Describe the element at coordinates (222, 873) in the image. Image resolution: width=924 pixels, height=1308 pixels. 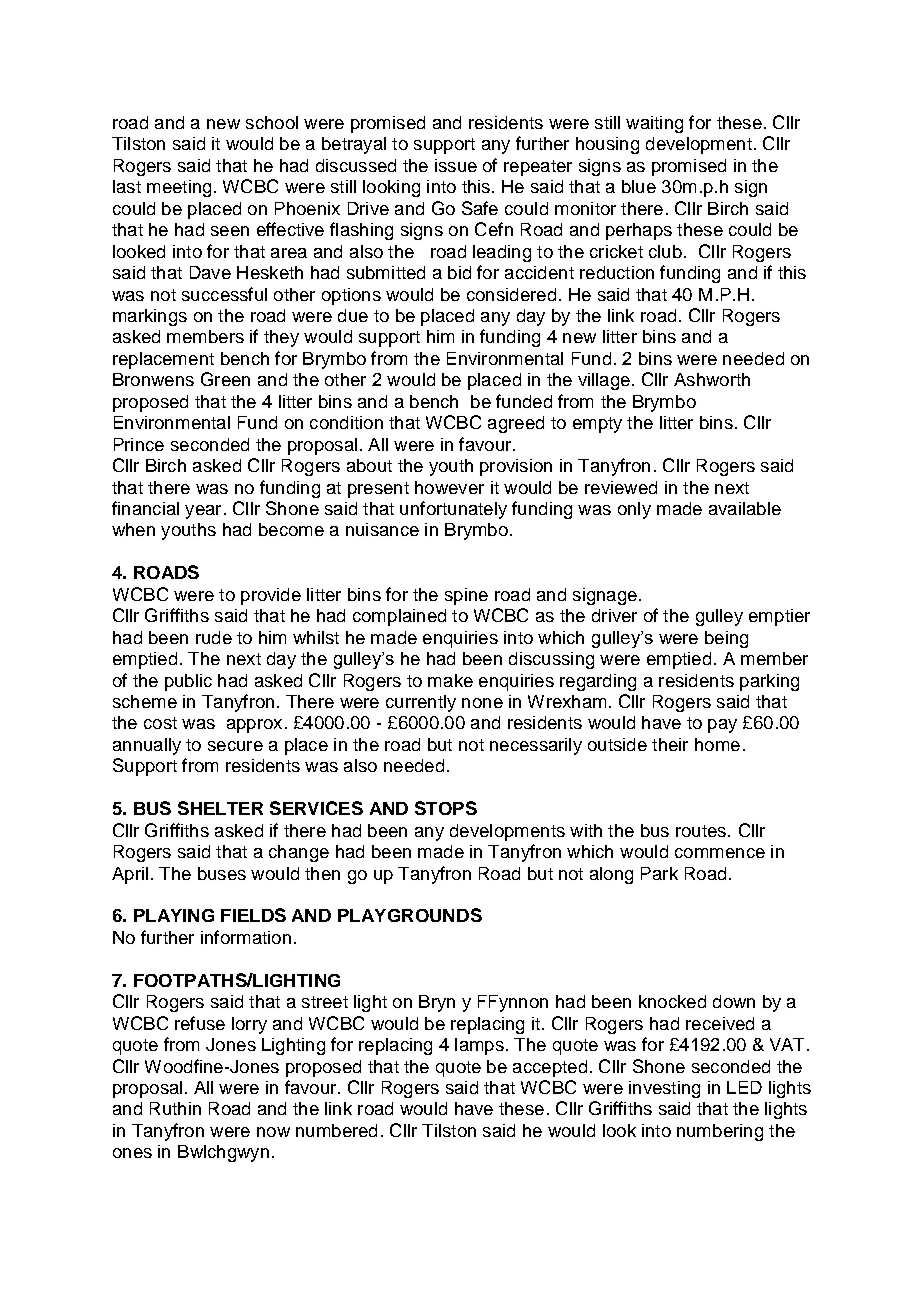
I see `buses` at that location.
